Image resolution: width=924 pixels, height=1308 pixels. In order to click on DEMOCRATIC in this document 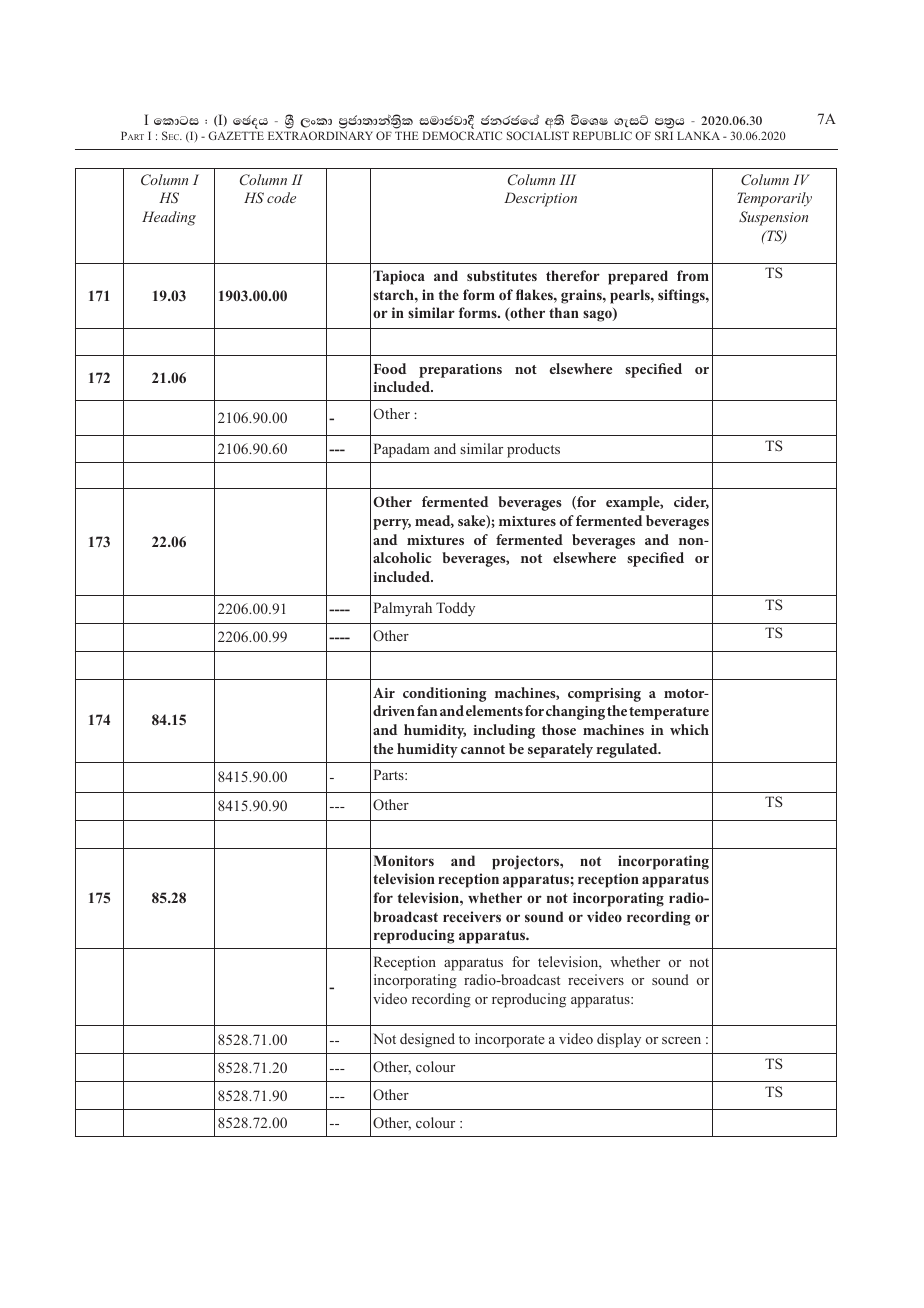, I will do `click(462, 135)`.
